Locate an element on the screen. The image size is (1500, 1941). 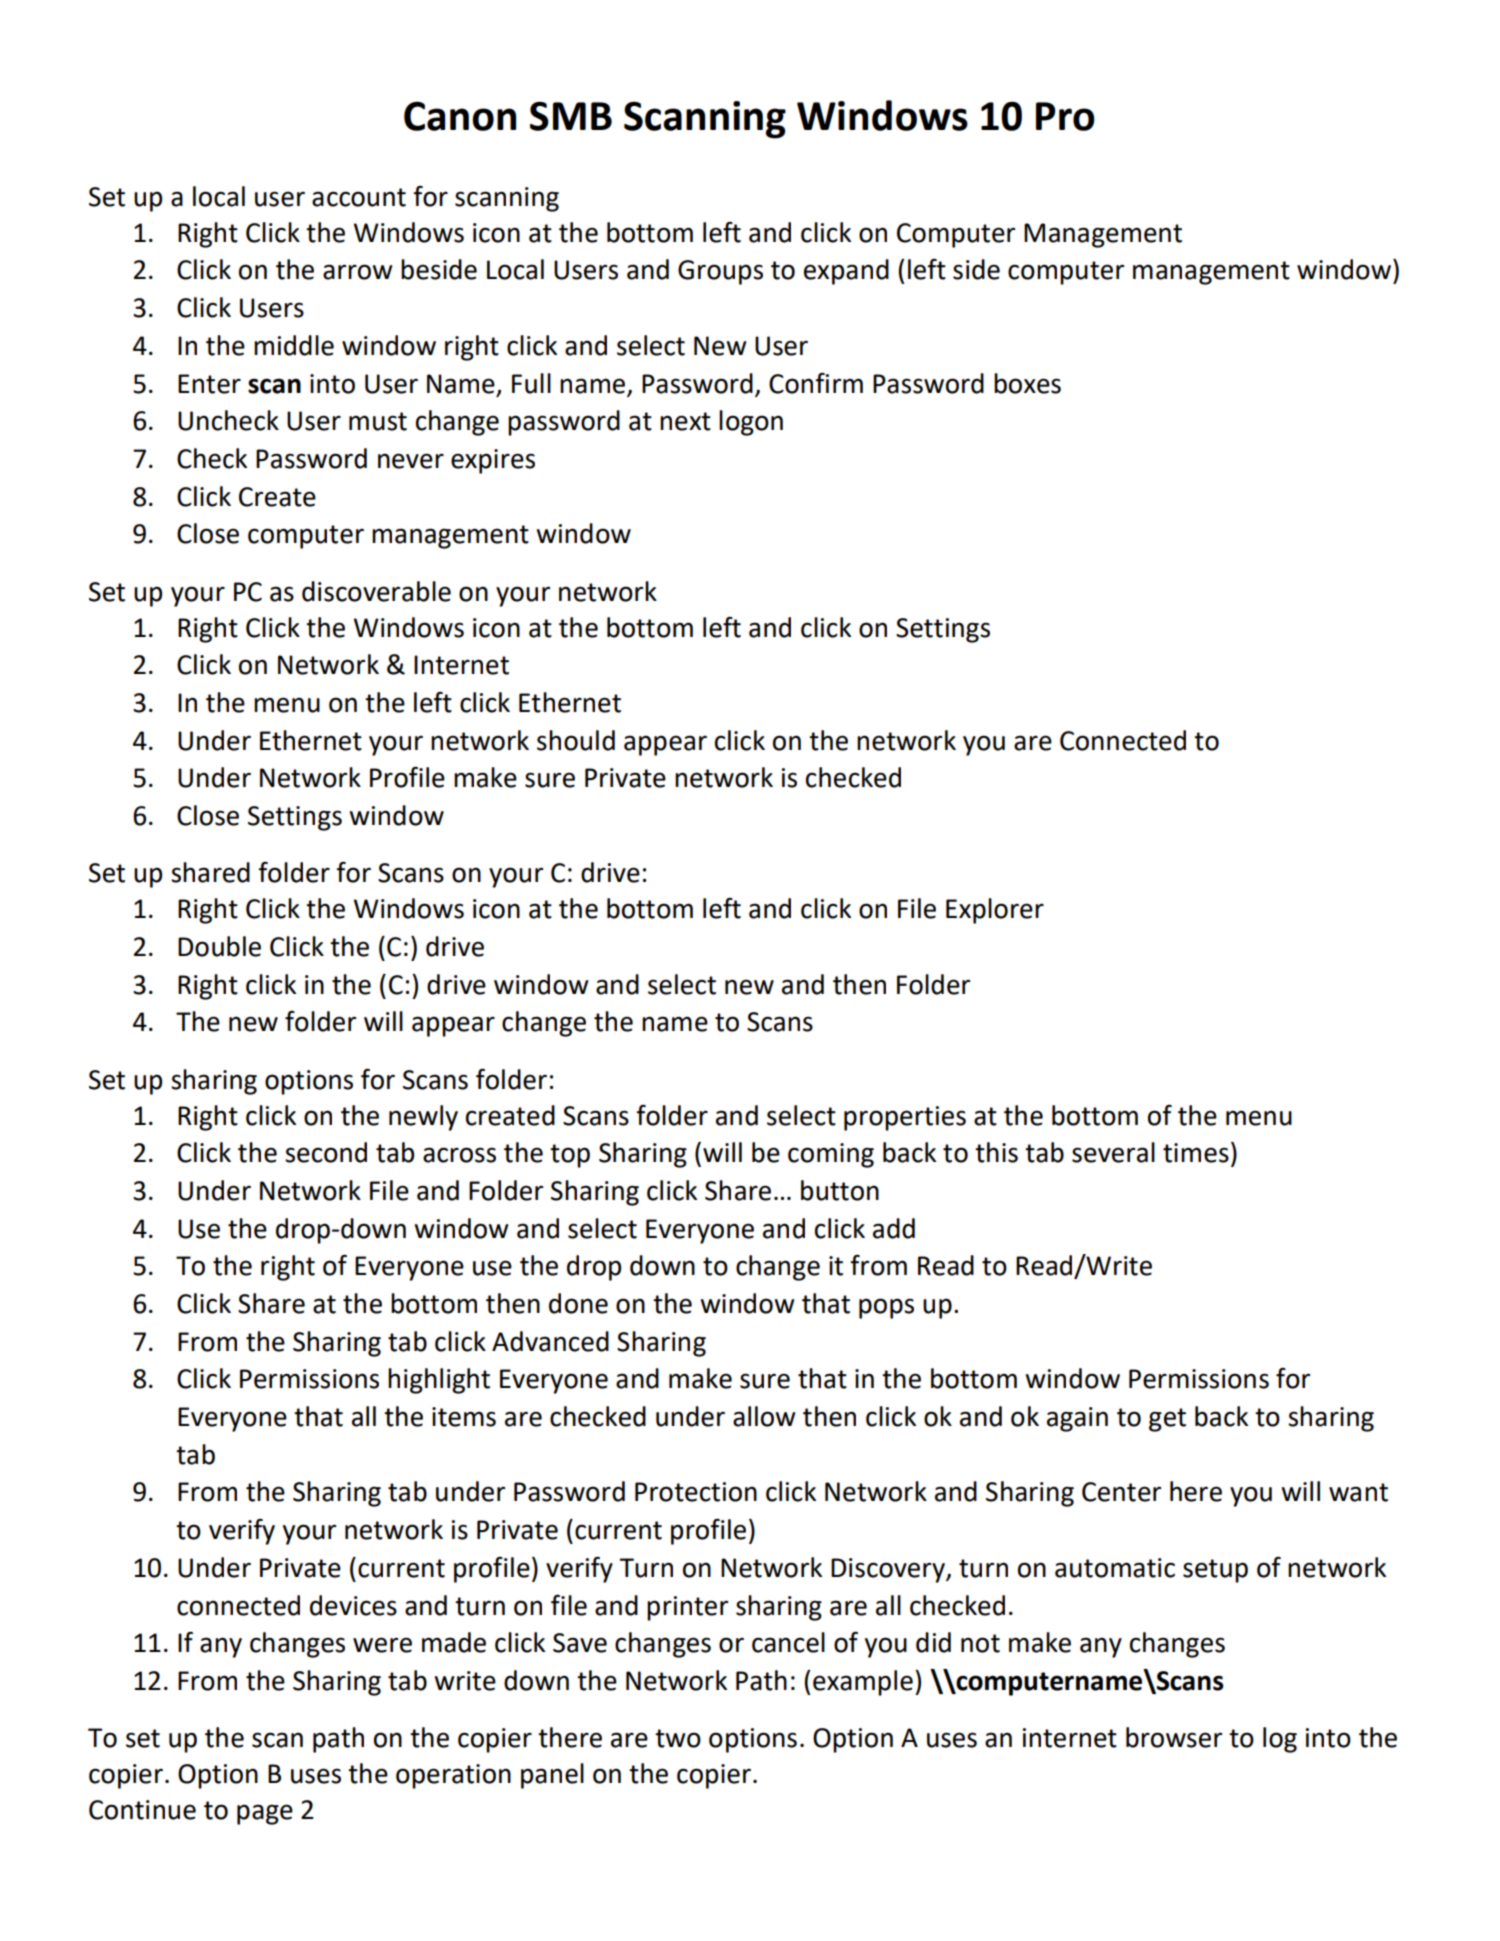
page is located at coordinates (265, 1814).
